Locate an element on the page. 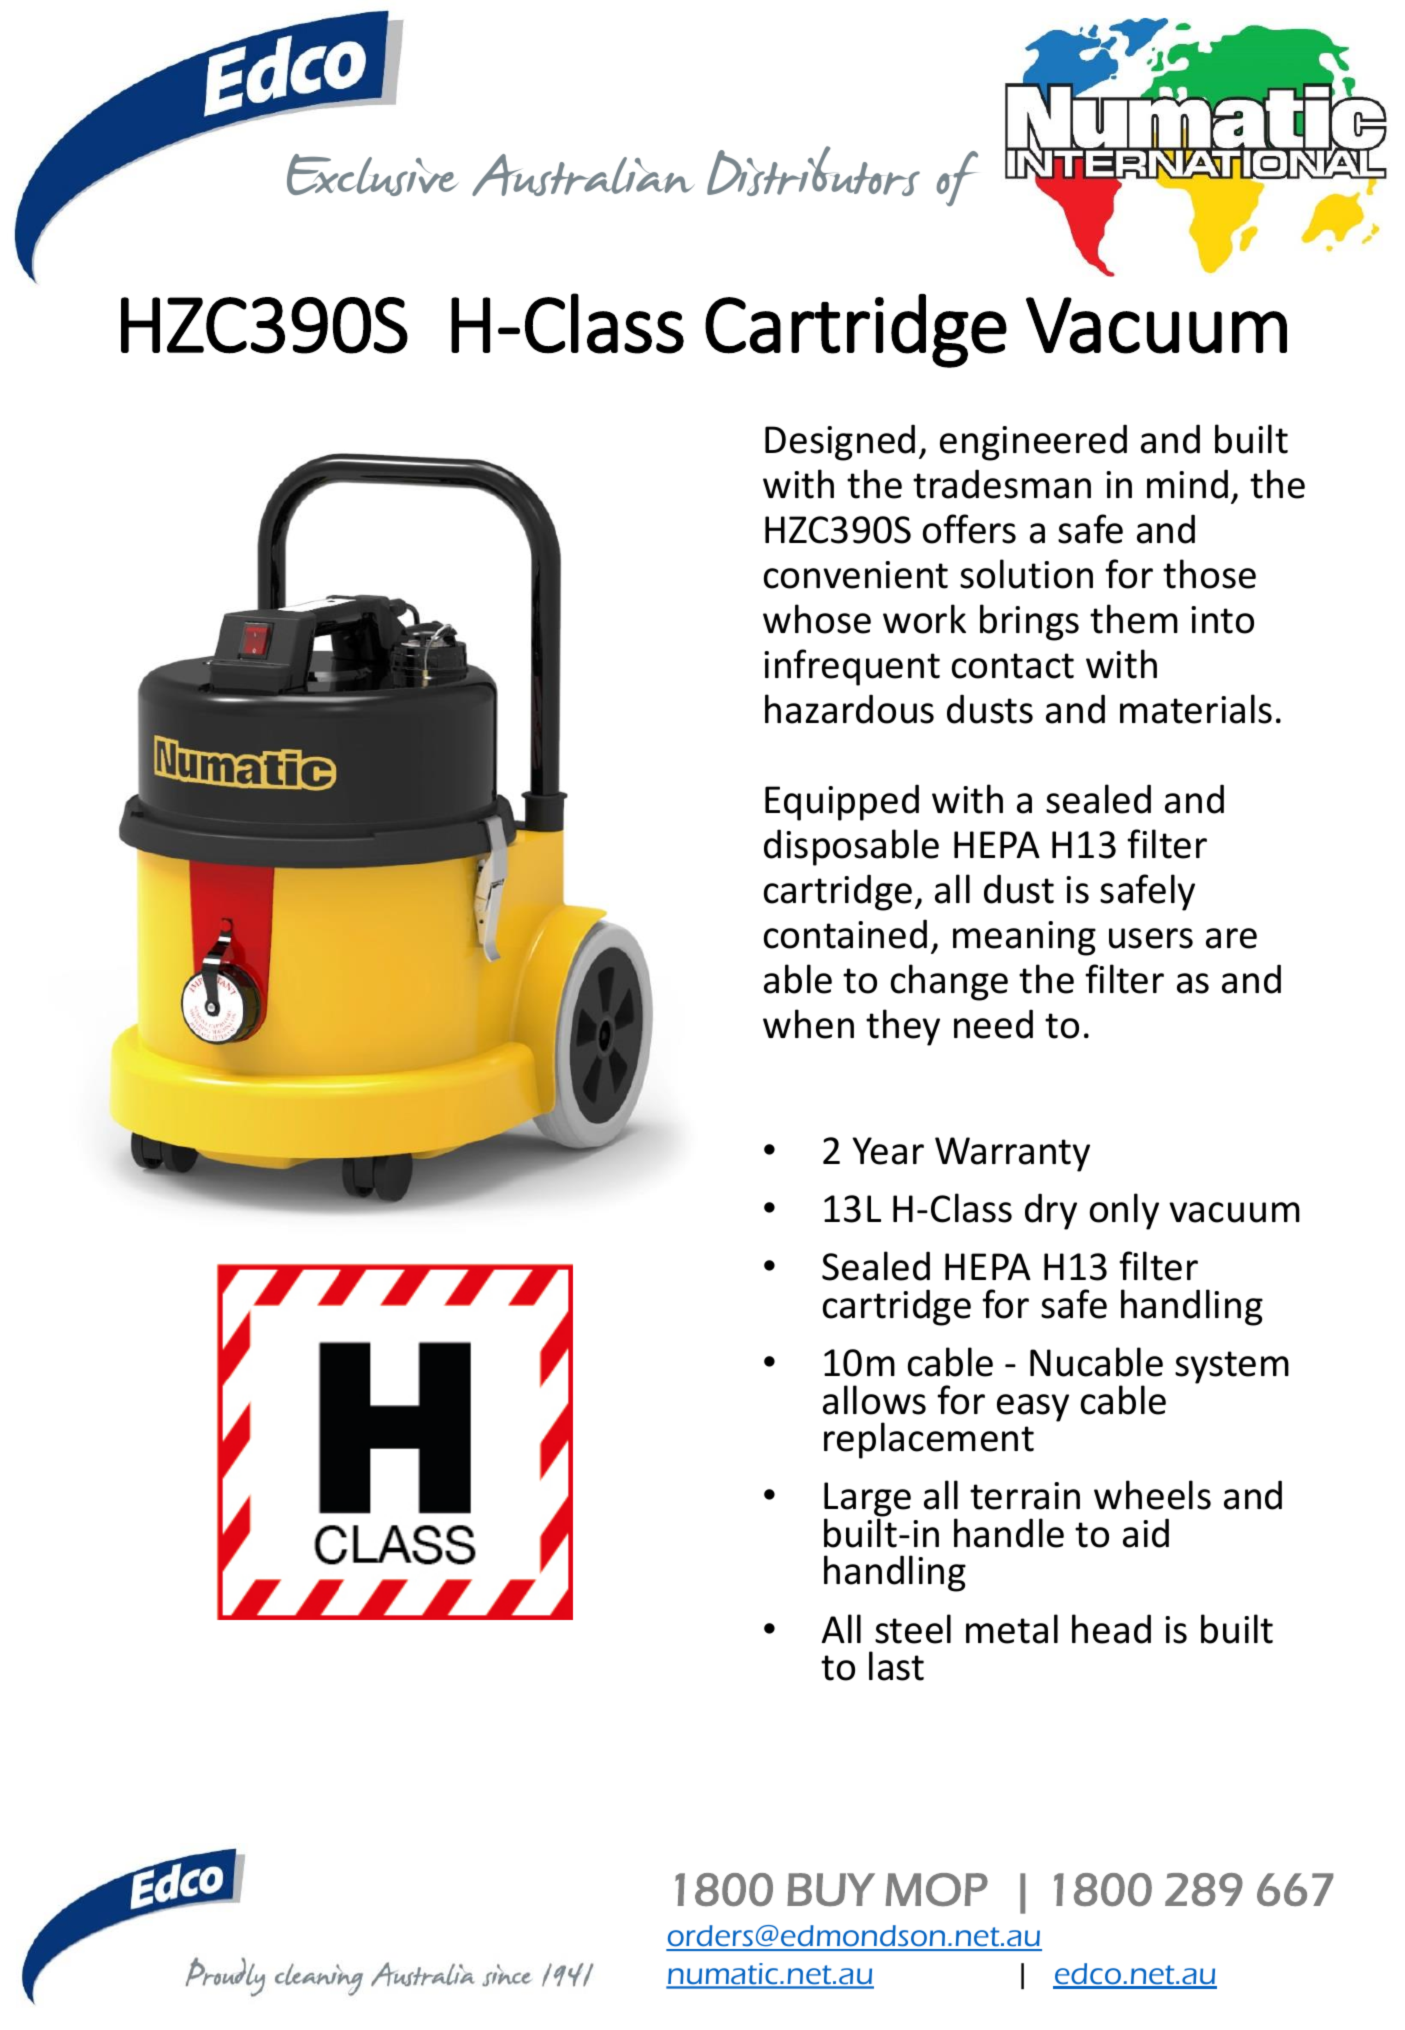 The width and height of the document is (1405, 2030). BUY is located at coordinates (831, 1889).
